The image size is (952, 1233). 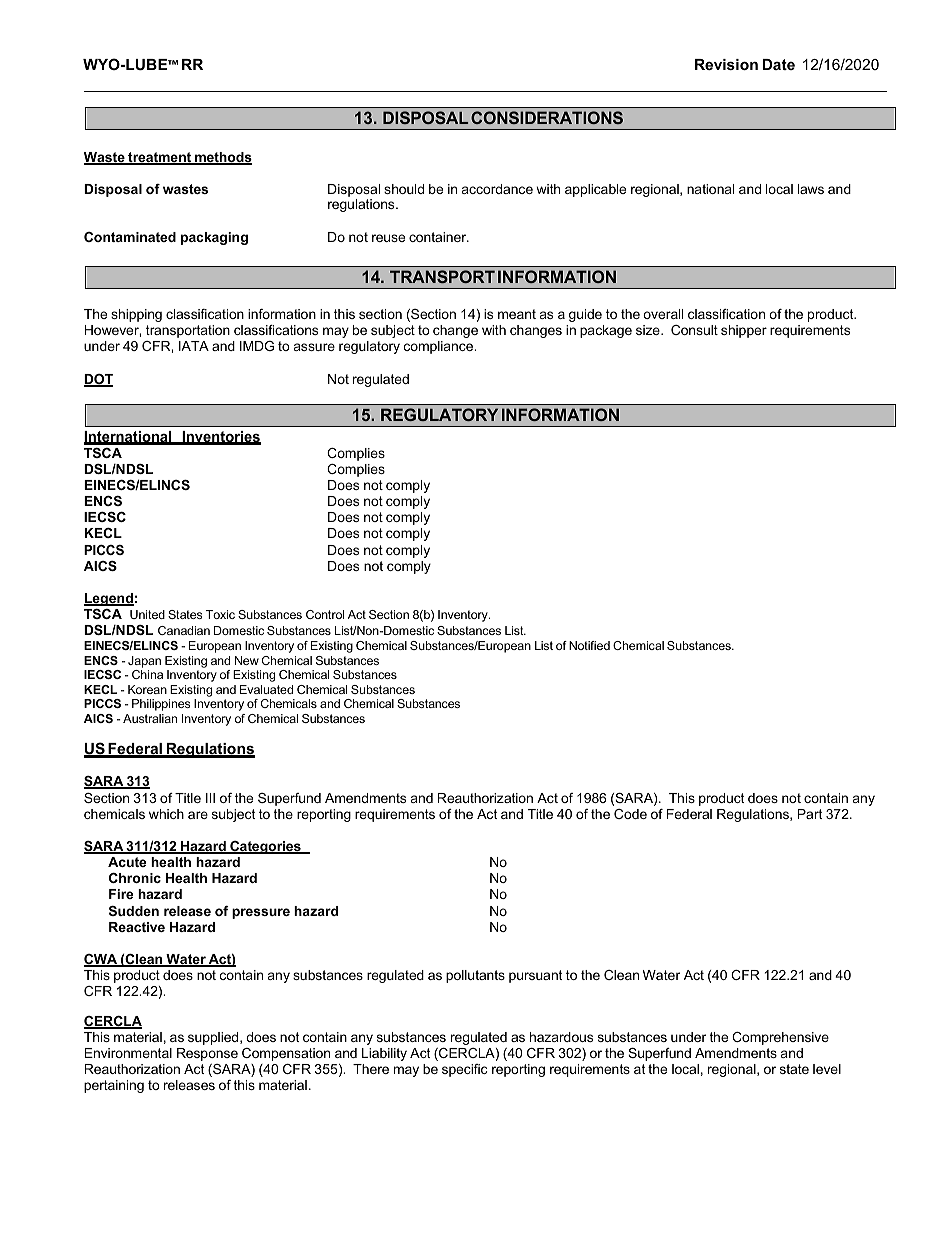 I want to click on shipper, so click(x=744, y=331).
